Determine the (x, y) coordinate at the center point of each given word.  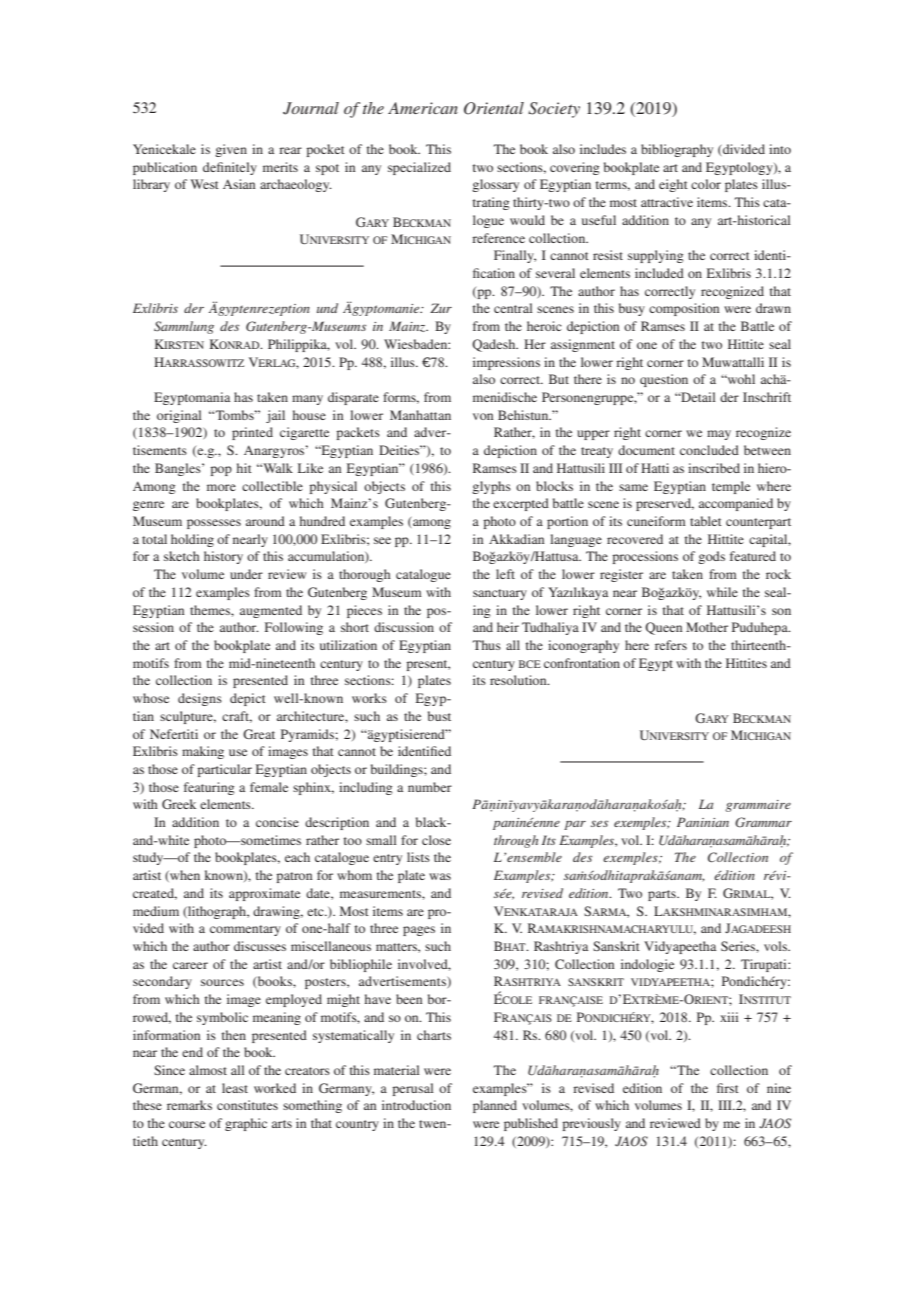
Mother (707, 627)
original (179, 416)
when (184, 876)
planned (495, 1106)
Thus (487, 645)
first (728, 1088)
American (423, 108)
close (436, 840)
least (235, 1088)
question (664, 380)
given (231, 150)
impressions (506, 363)
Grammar (763, 822)
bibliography (677, 150)
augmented (271, 611)
